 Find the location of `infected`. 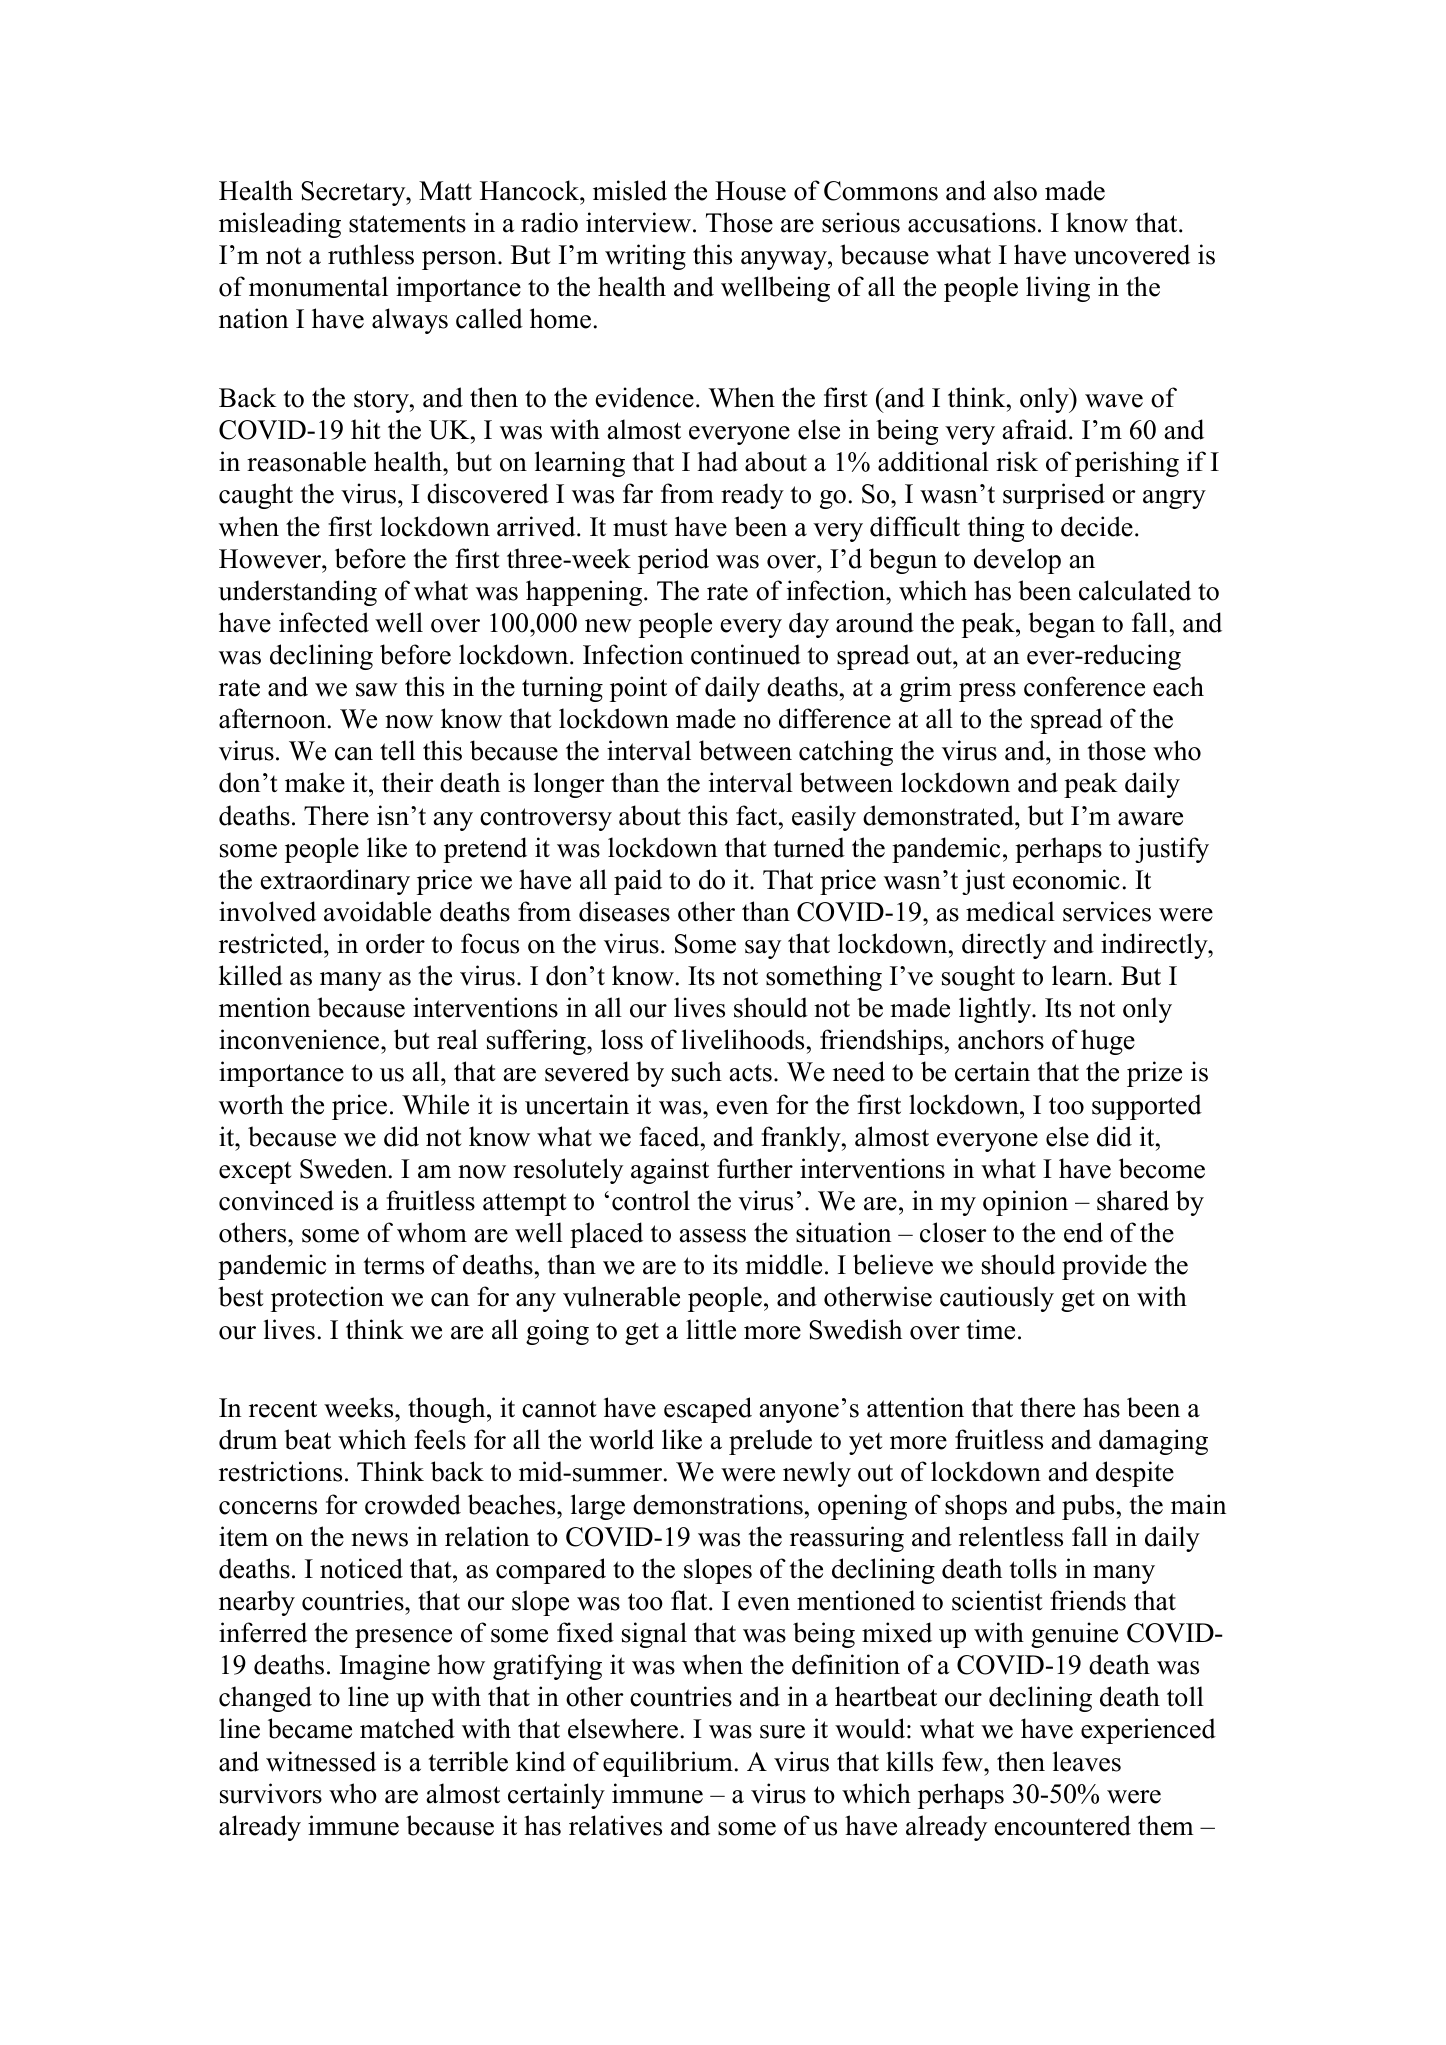

infected is located at coordinates (324, 622).
